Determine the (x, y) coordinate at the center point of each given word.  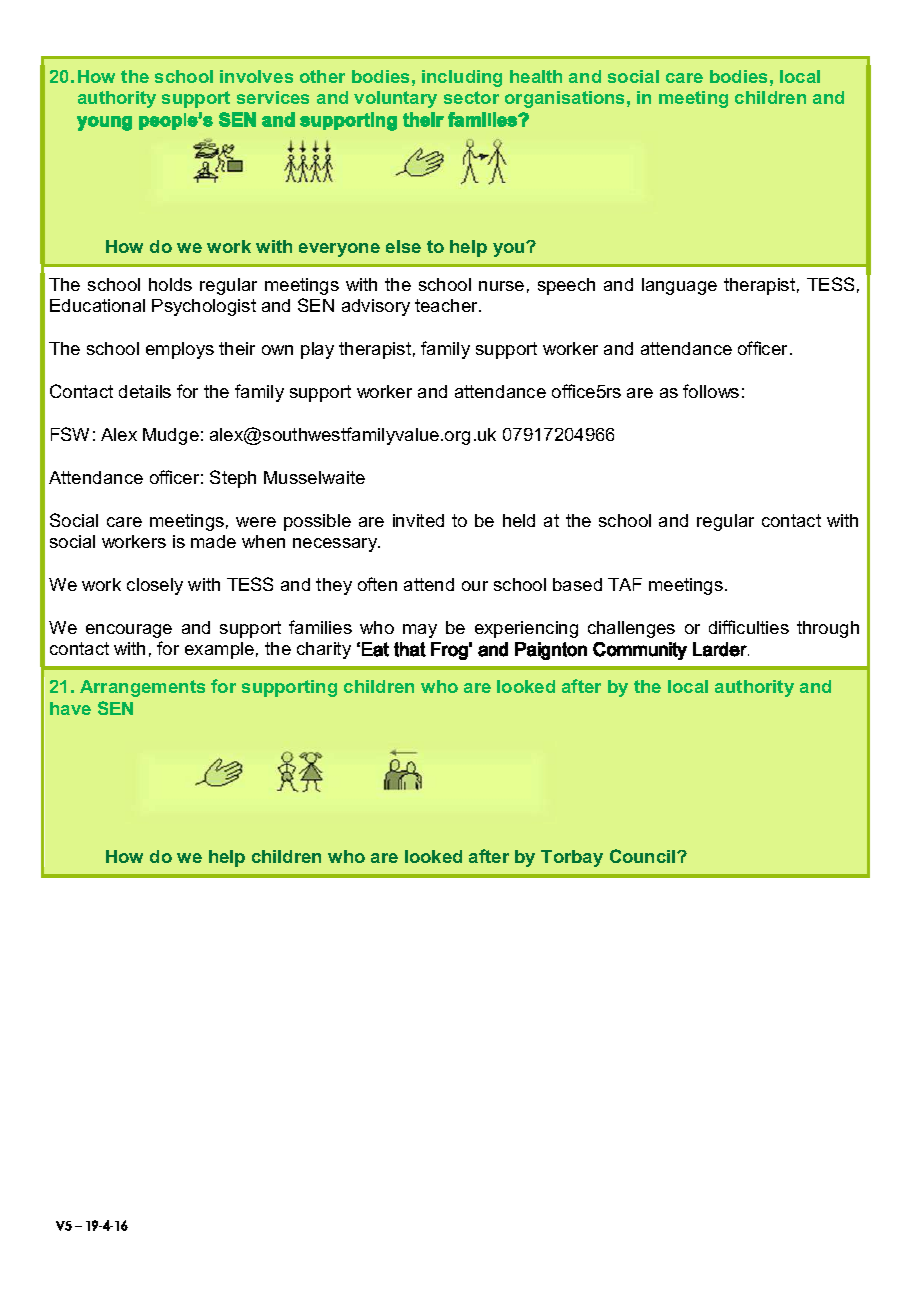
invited (418, 520)
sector (471, 97)
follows (711, 391)
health (536, 76)
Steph (233, 479)
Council (644, 856)
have (70, 708)
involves (256, 76)
